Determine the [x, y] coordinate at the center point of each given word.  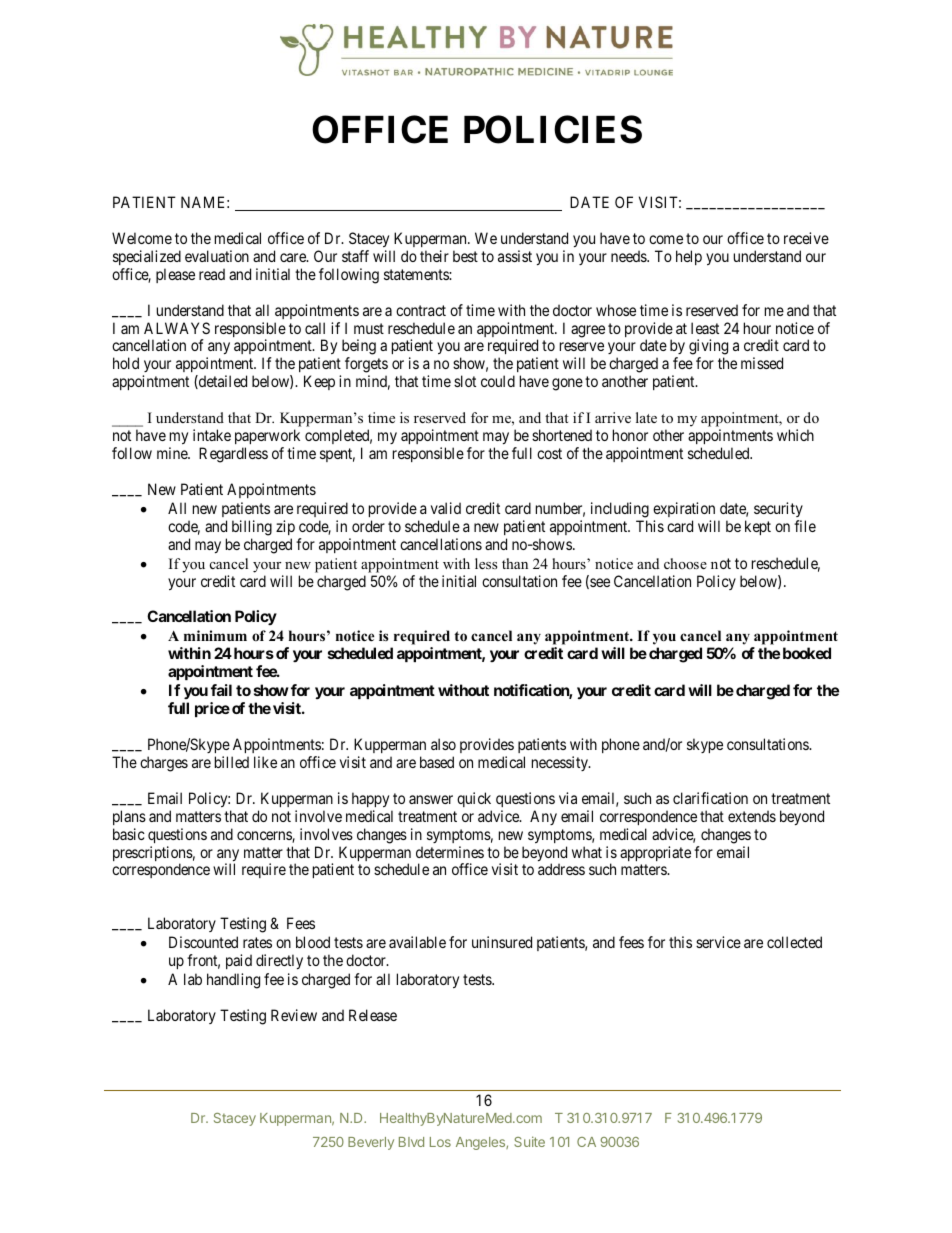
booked [807, 653]
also [443, 744]
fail [221, 690]
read [212, 274]
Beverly [371, 1143]
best [465, 256]
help [689, 257]
